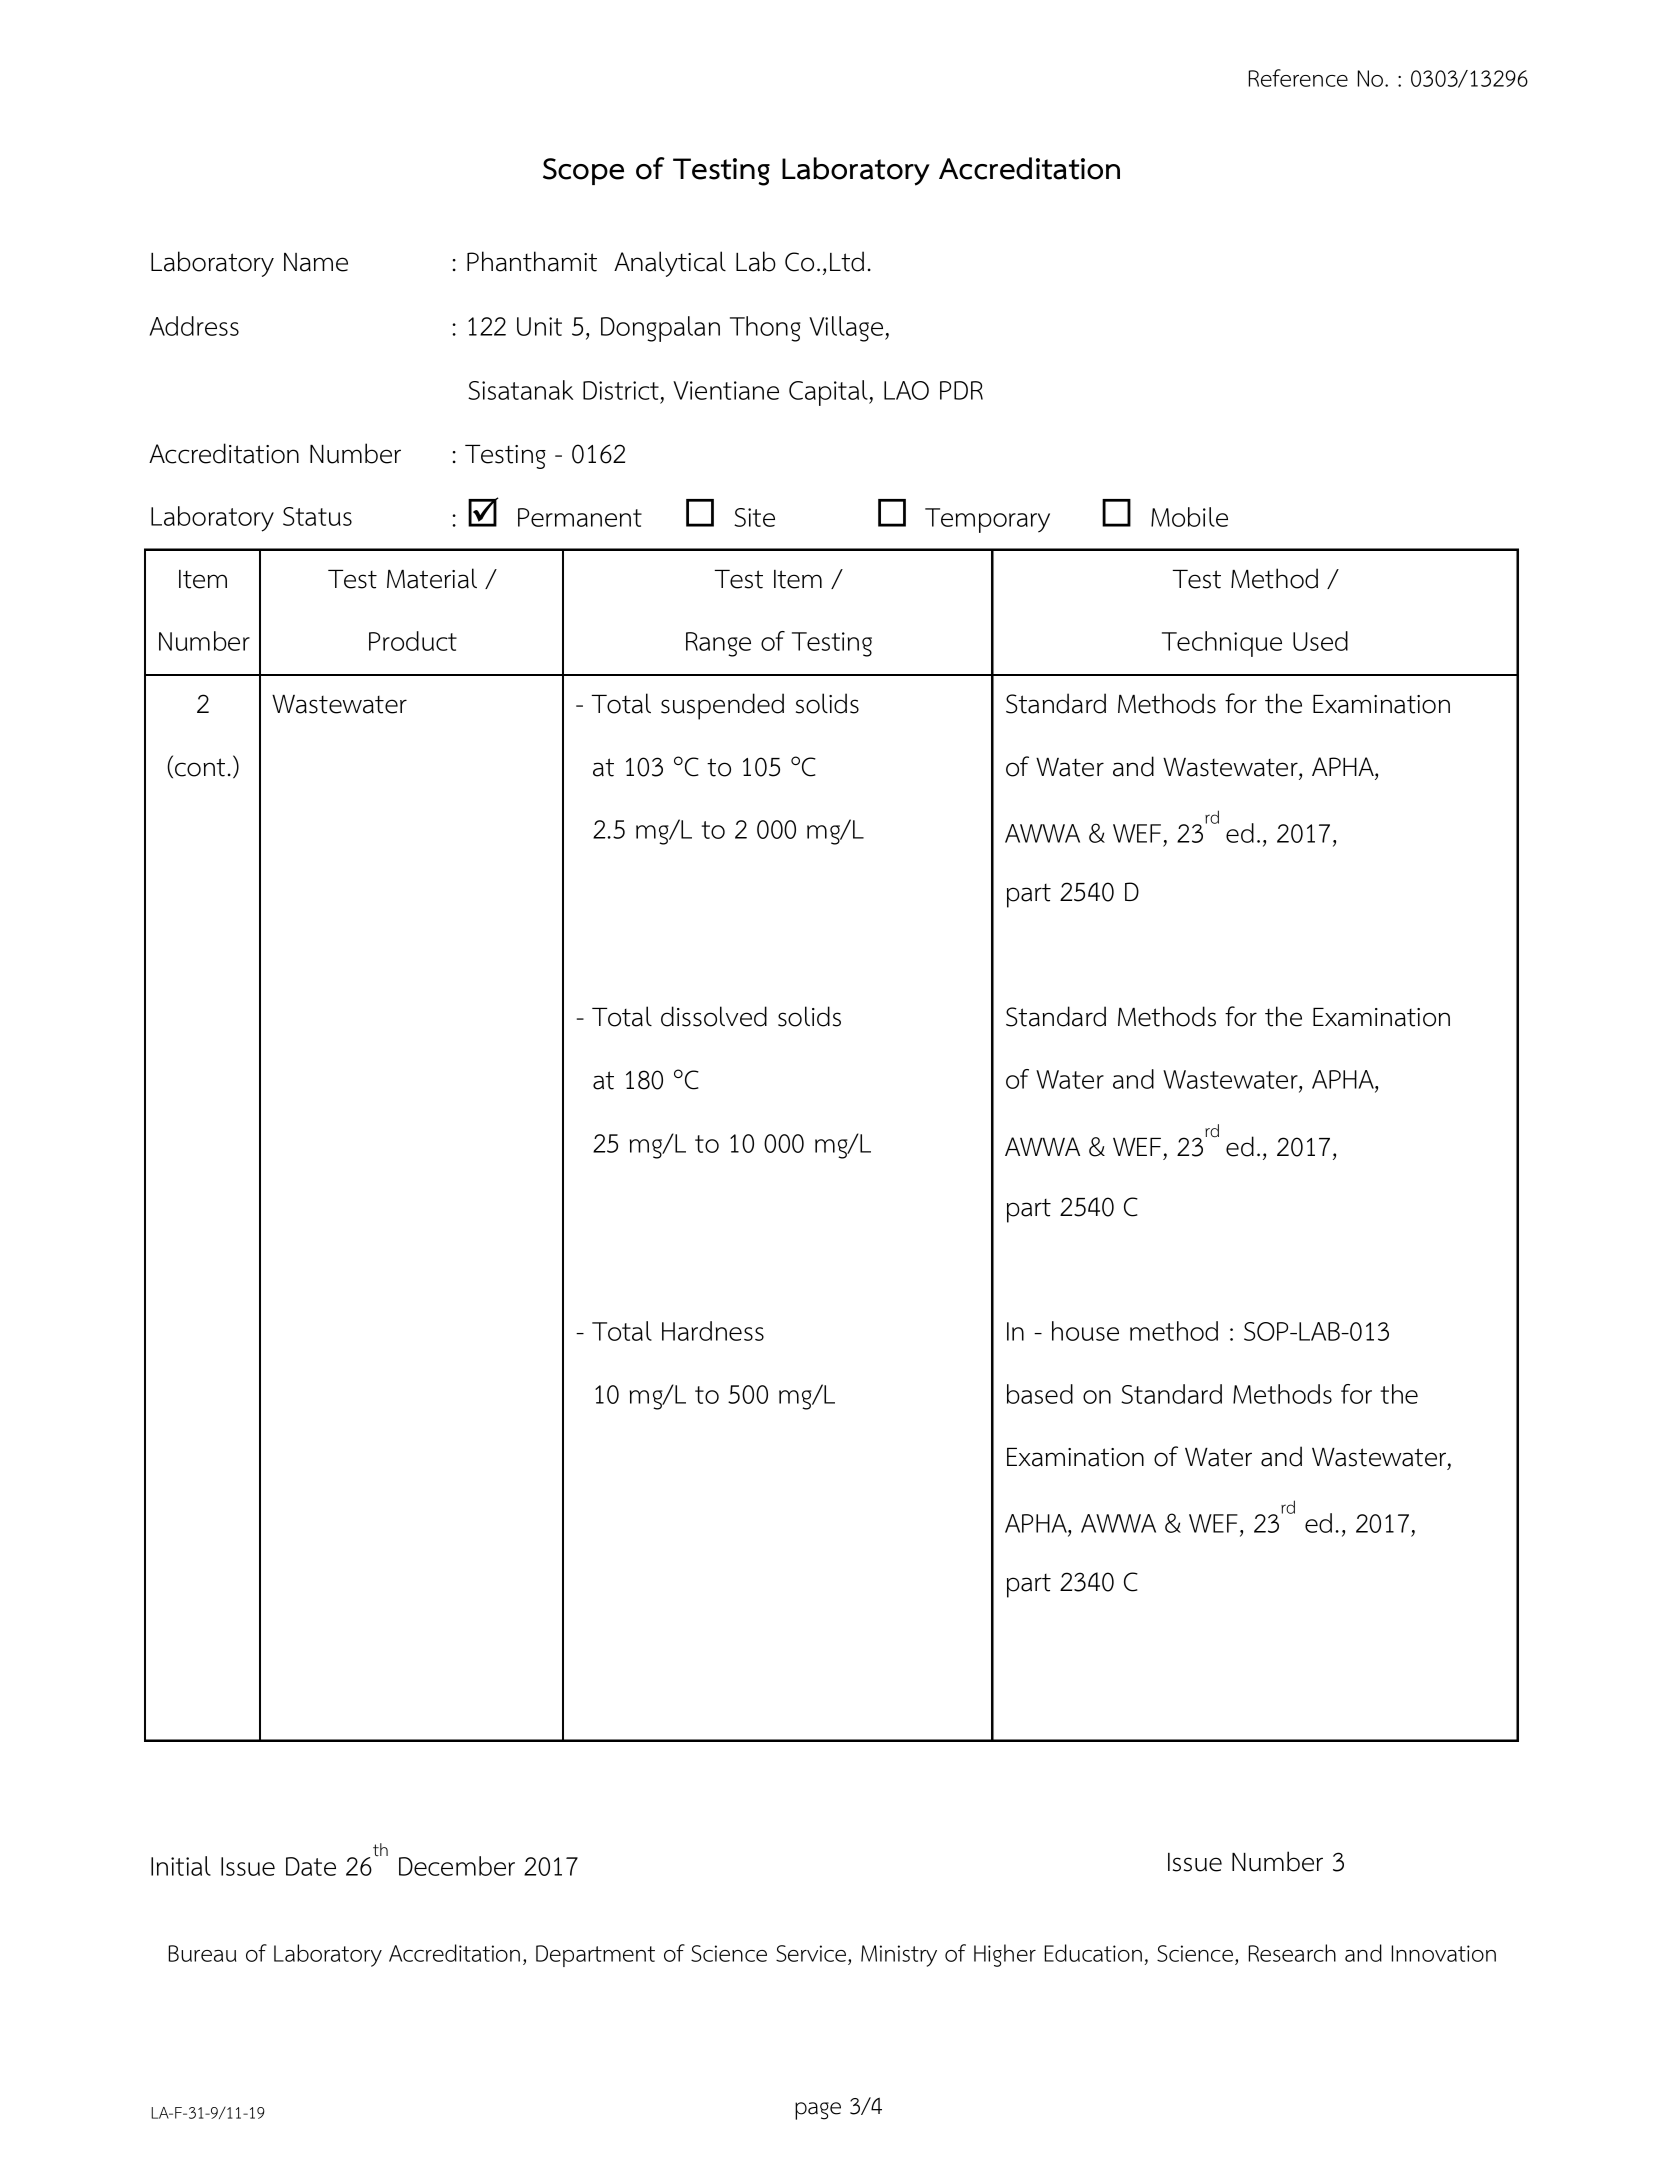 The width and height of the screenshot is (1680, 2174). Describe the element at coordinates (202, 1953) in the screenshot. I see `Bureau` at that location.
